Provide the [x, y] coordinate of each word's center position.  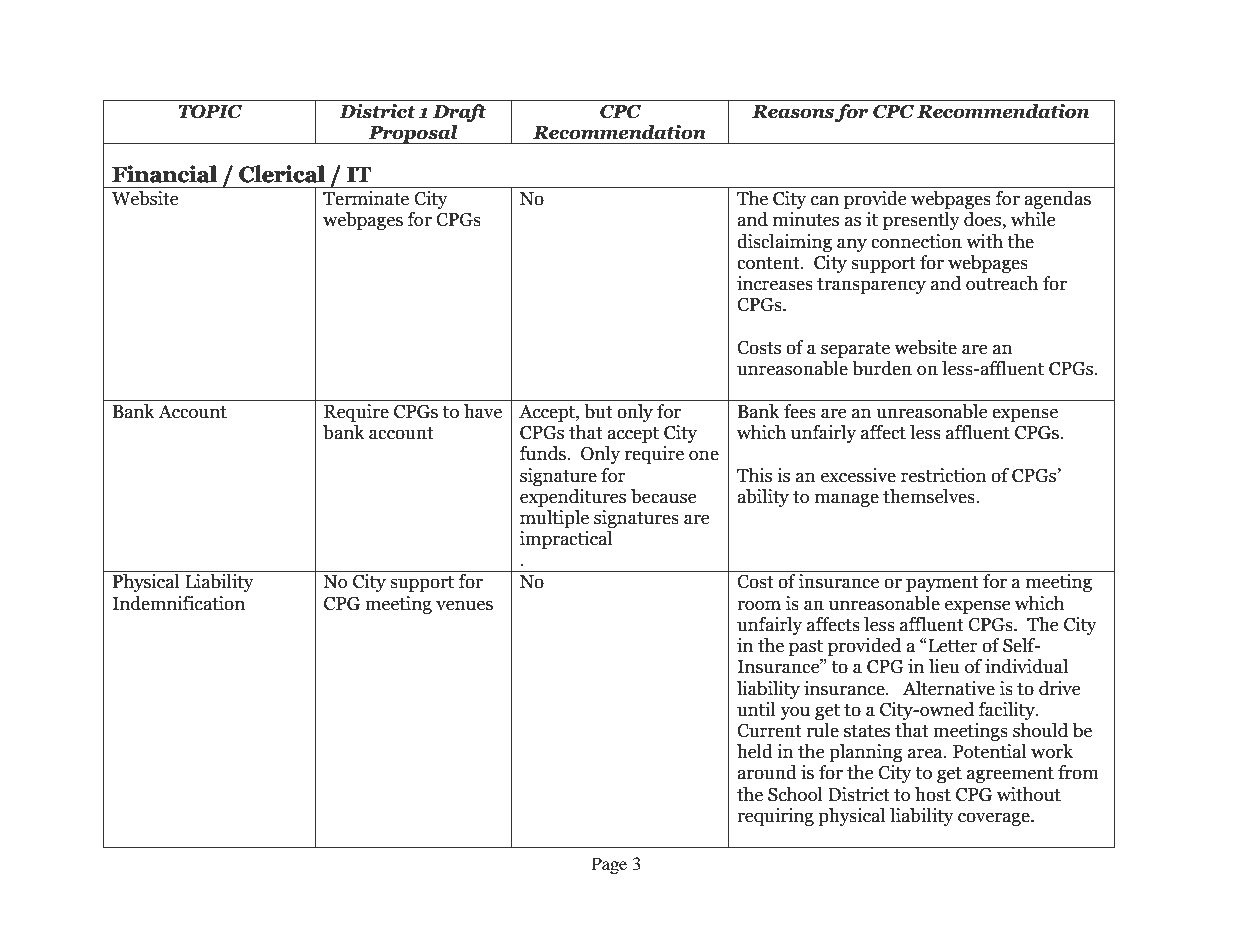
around [767, 772]
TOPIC [210, 112]
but [598, 411]
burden [882, 368]
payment [942, 584]
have [483, 411]
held [755, 751]
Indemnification [178, 603]
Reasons [793, 112]
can [825, 200]
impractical [566, 540]
